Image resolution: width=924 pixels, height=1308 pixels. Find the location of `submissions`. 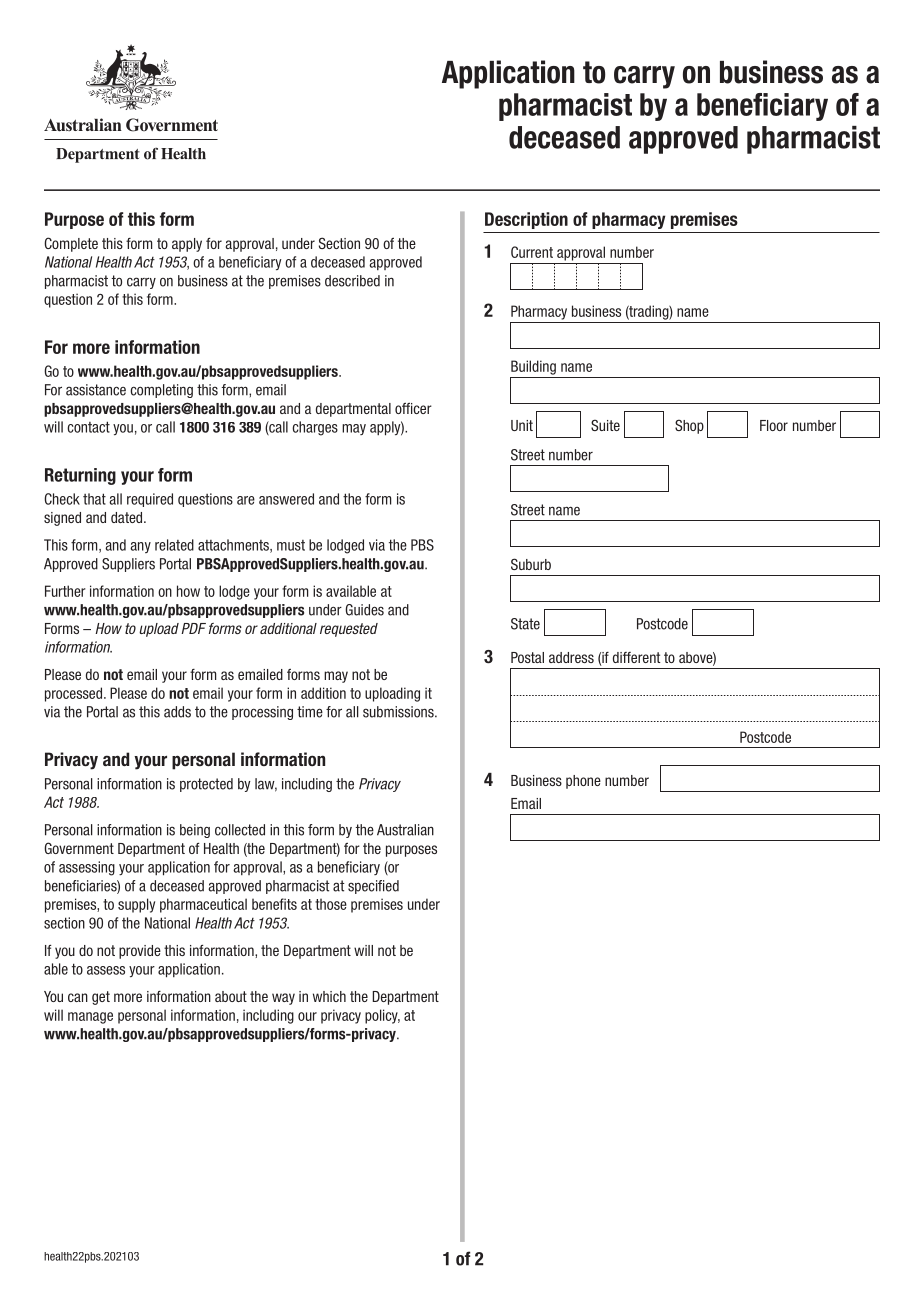

submissions is located at coordinates (399, 712).
